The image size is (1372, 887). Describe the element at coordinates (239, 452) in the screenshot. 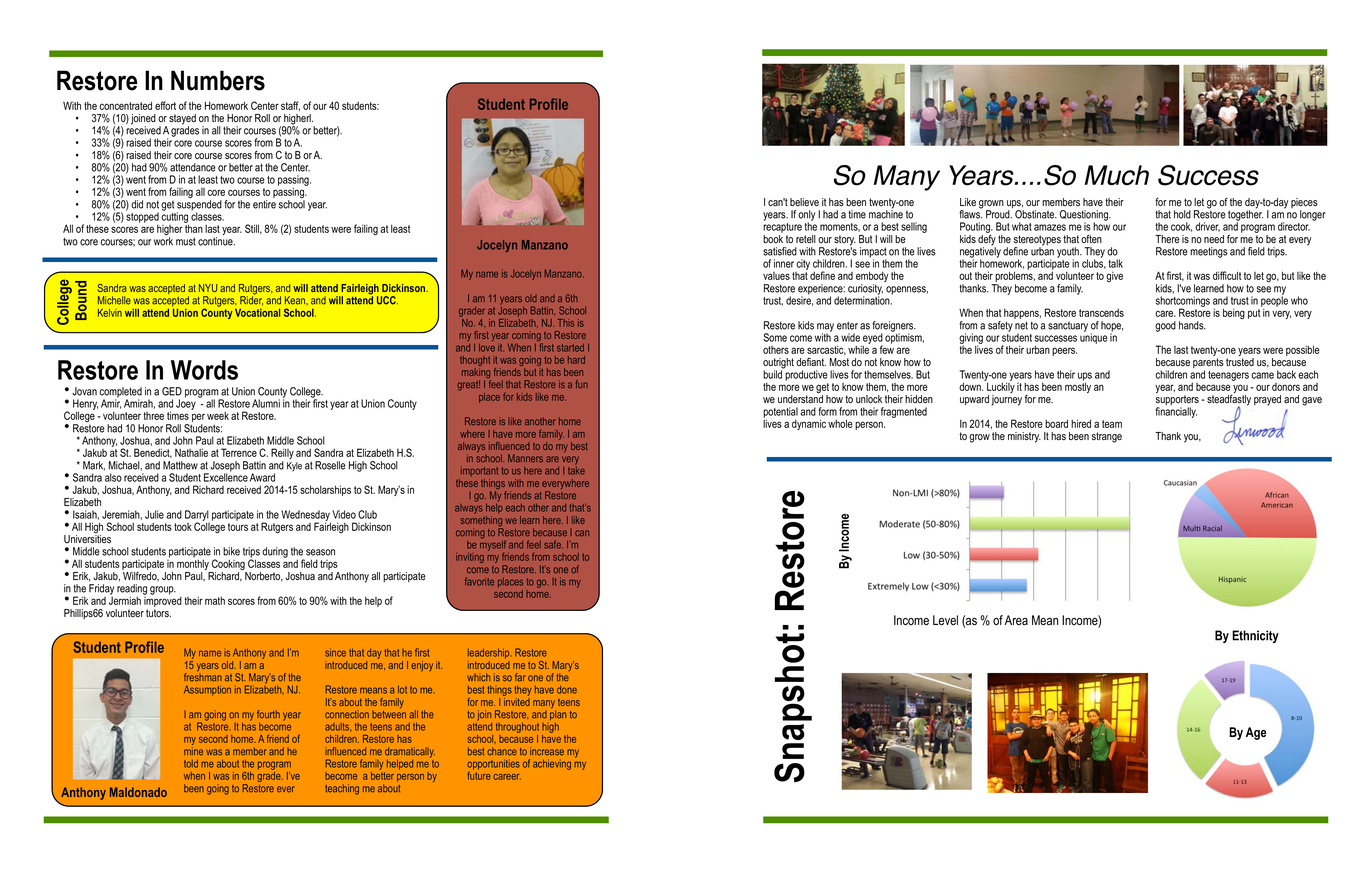

I see `Terrence` at that location.
